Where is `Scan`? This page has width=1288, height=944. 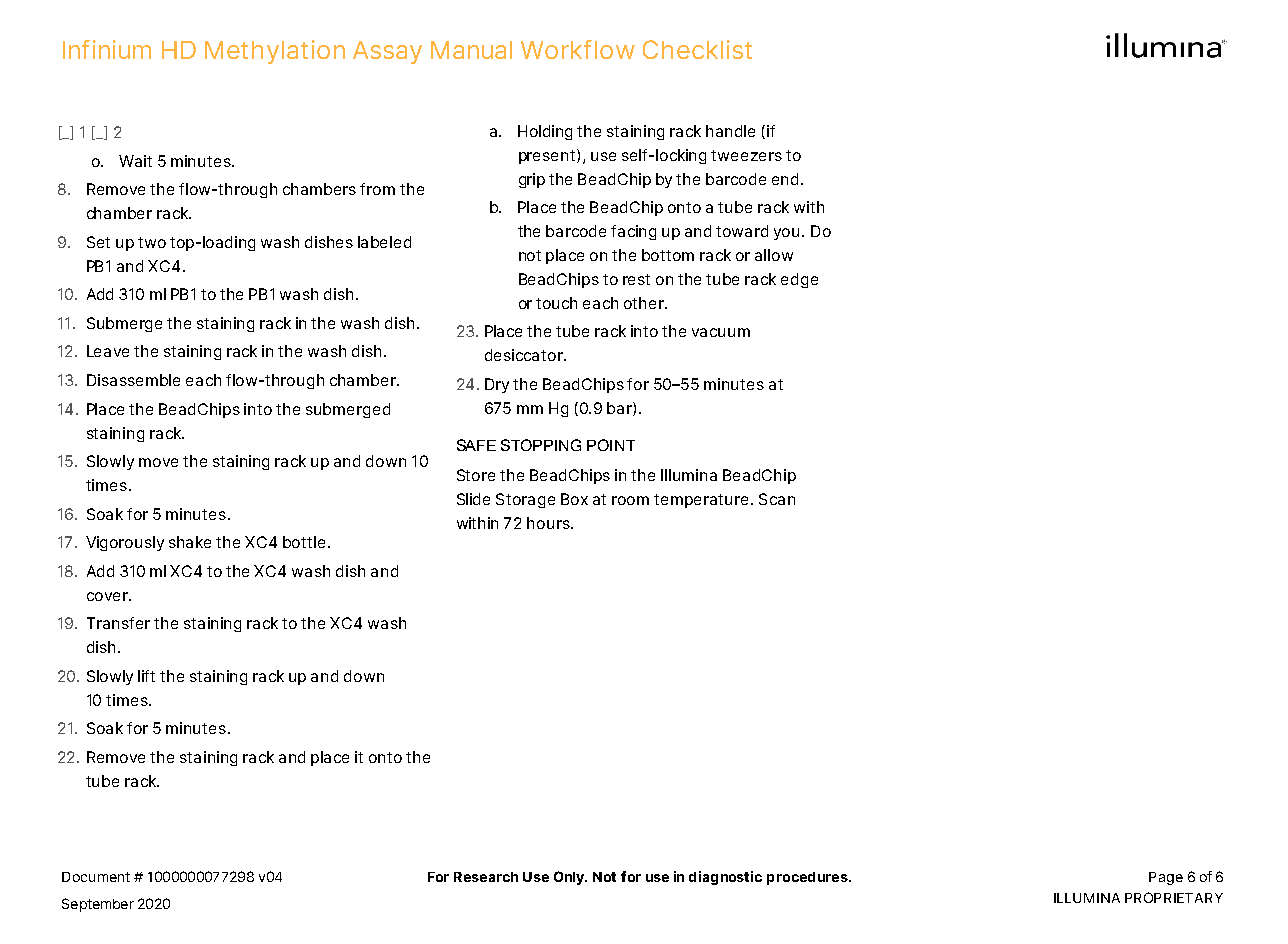 Scan is located at coordinates (777, 499).
